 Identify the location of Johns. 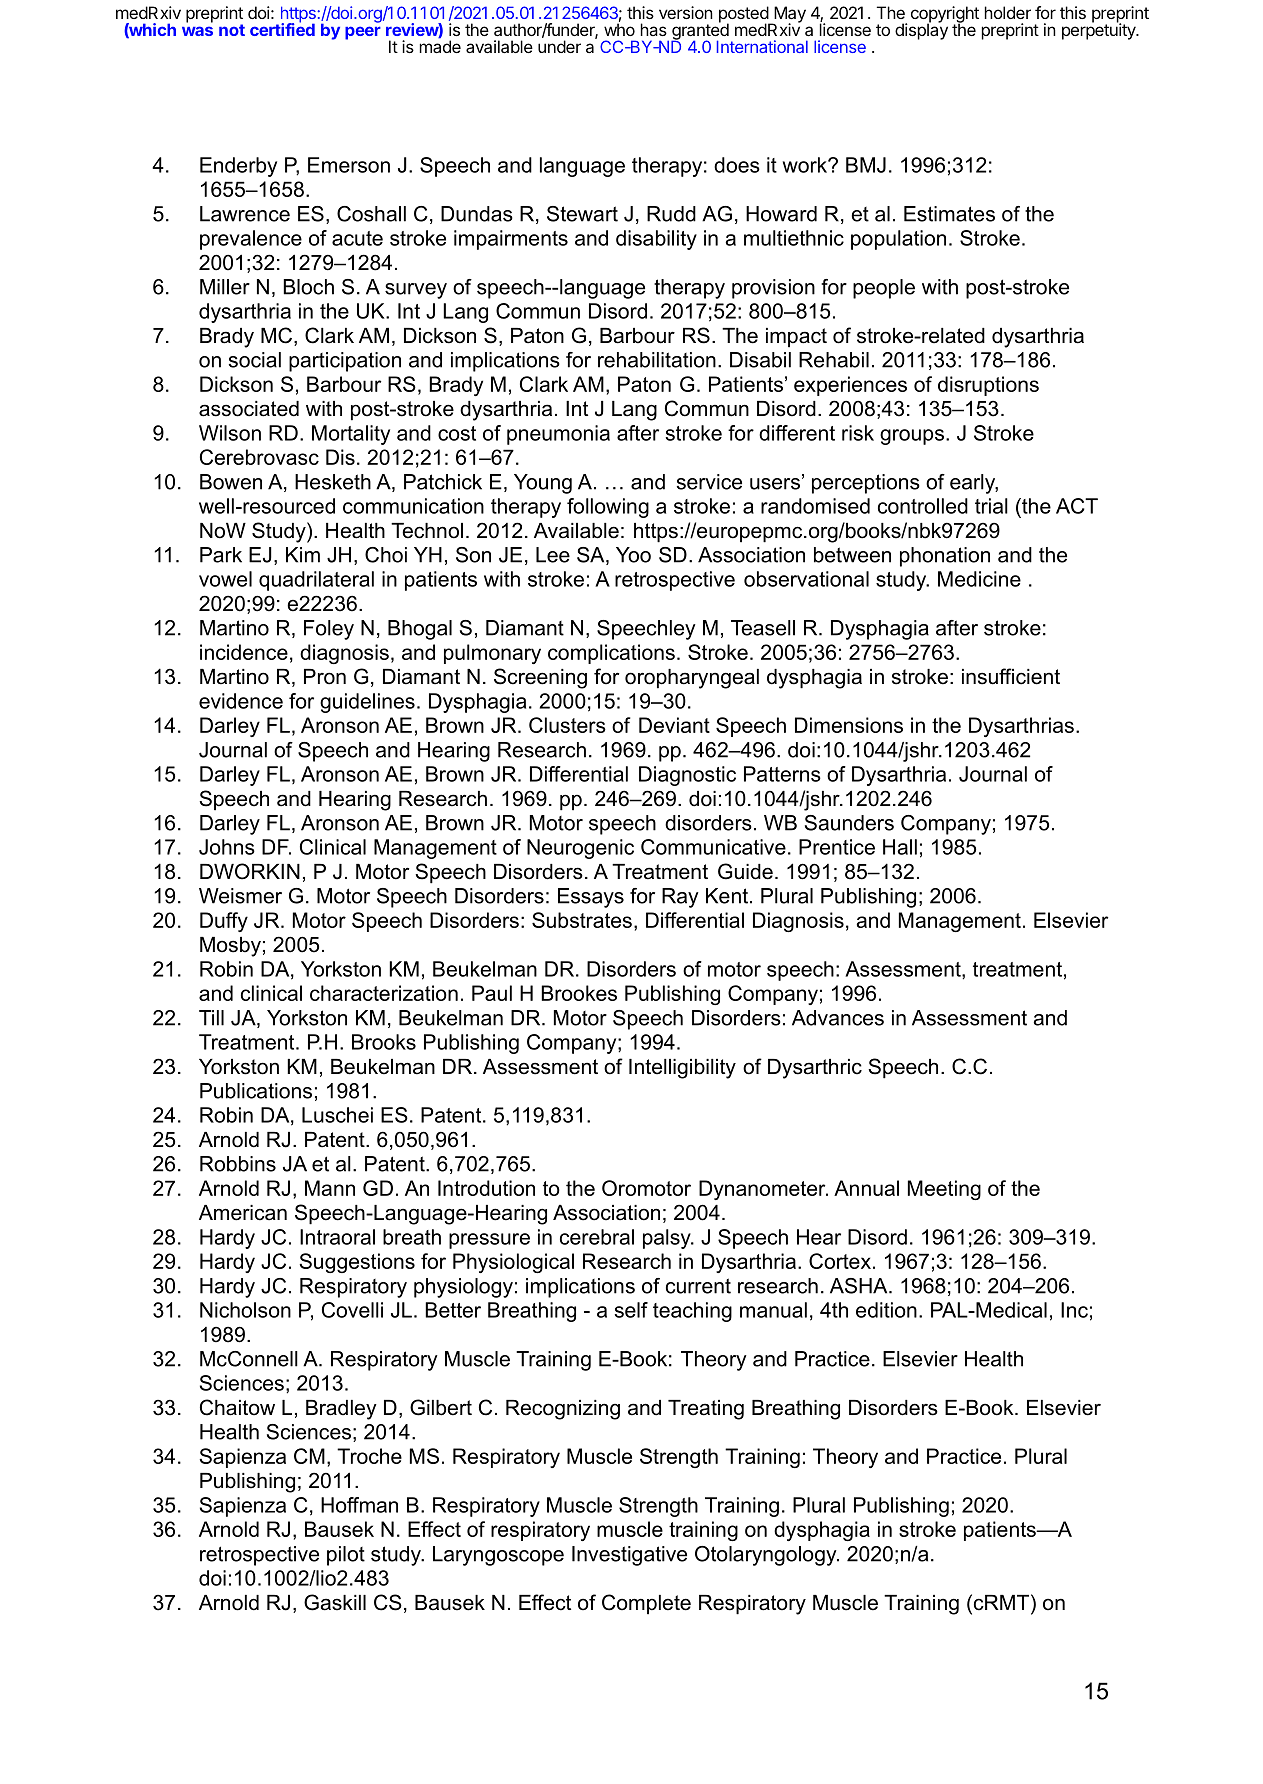
(227, 847).
